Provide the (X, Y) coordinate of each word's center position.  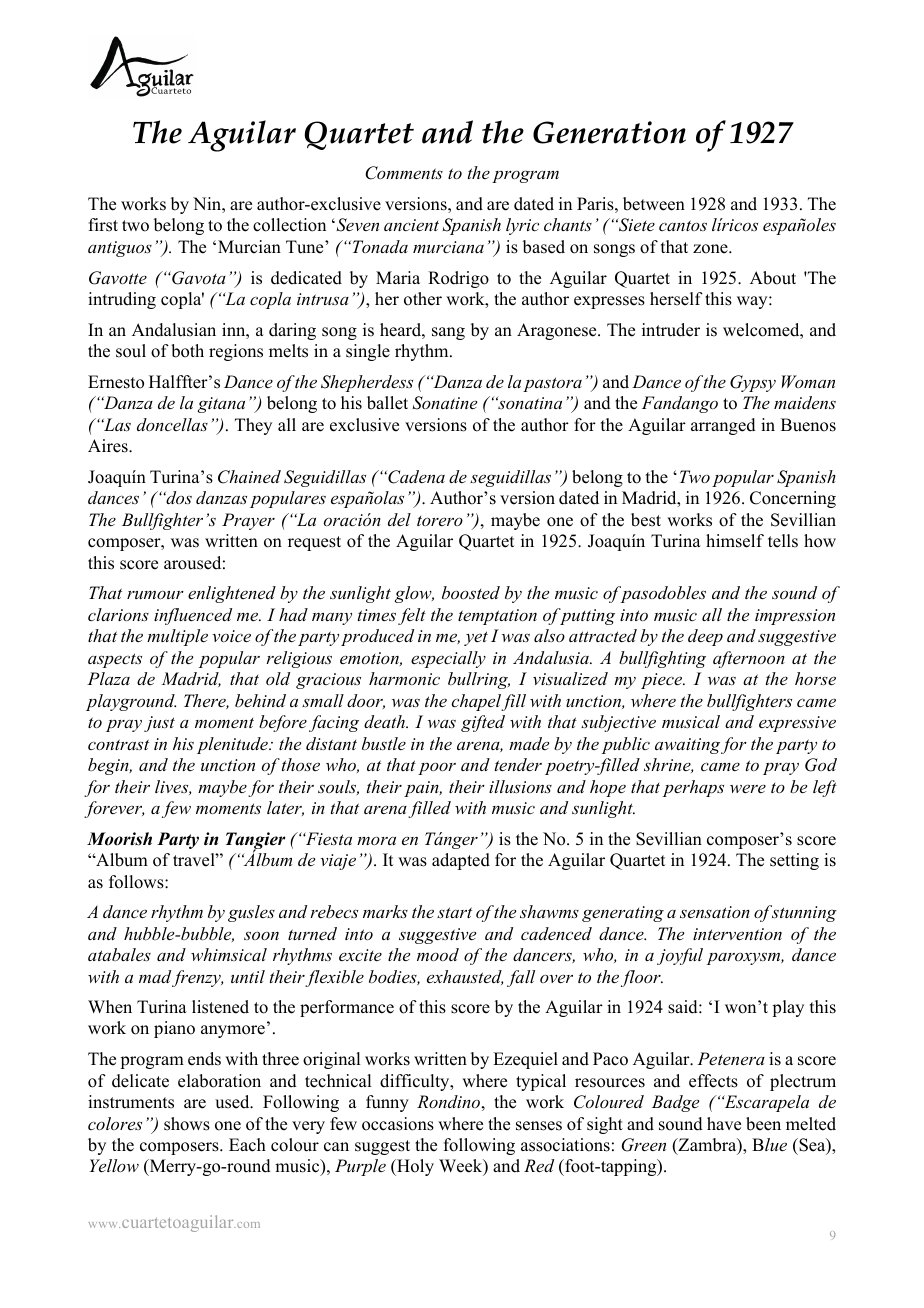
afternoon (749, 659)
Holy (414, 1167)
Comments (404, 173)
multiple (177, 637)
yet (476, 638)
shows (187, 1124)
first (103, 225)
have (724, 1124)
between (654, 204)
